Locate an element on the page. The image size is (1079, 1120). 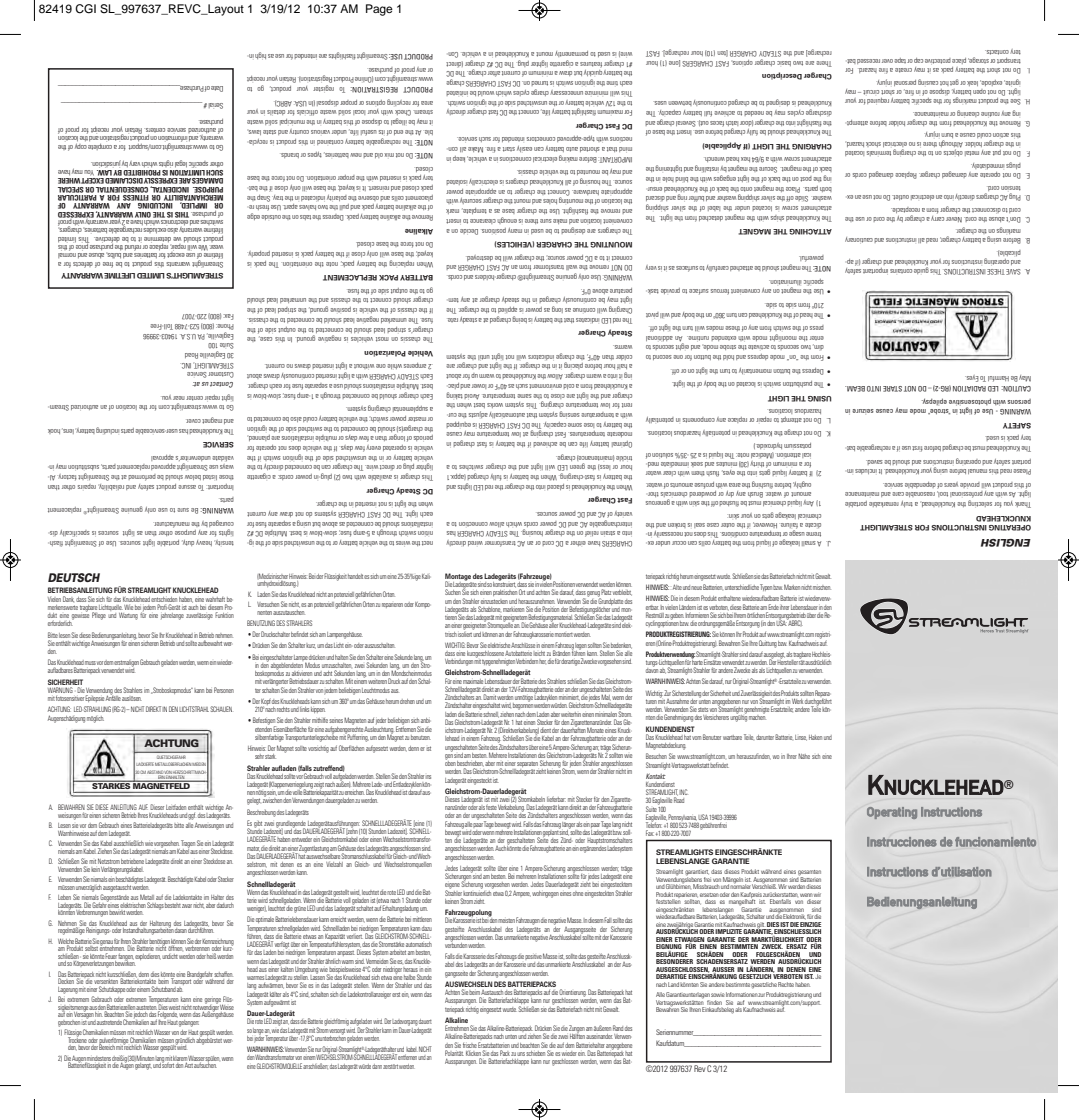
CGI is located at coordinates (85, 9).
